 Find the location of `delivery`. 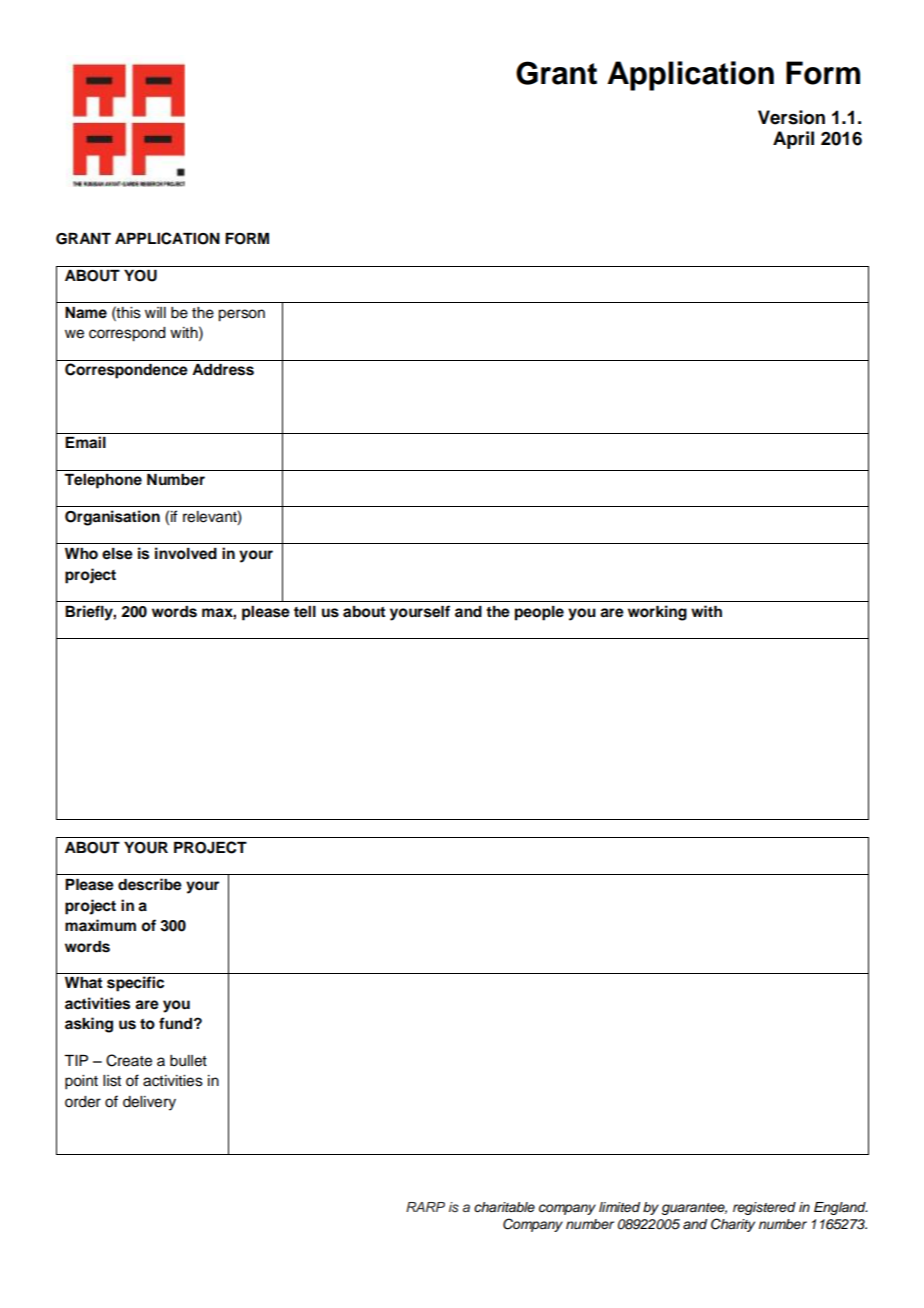

delivery is located at coordinates (149, 1103).
